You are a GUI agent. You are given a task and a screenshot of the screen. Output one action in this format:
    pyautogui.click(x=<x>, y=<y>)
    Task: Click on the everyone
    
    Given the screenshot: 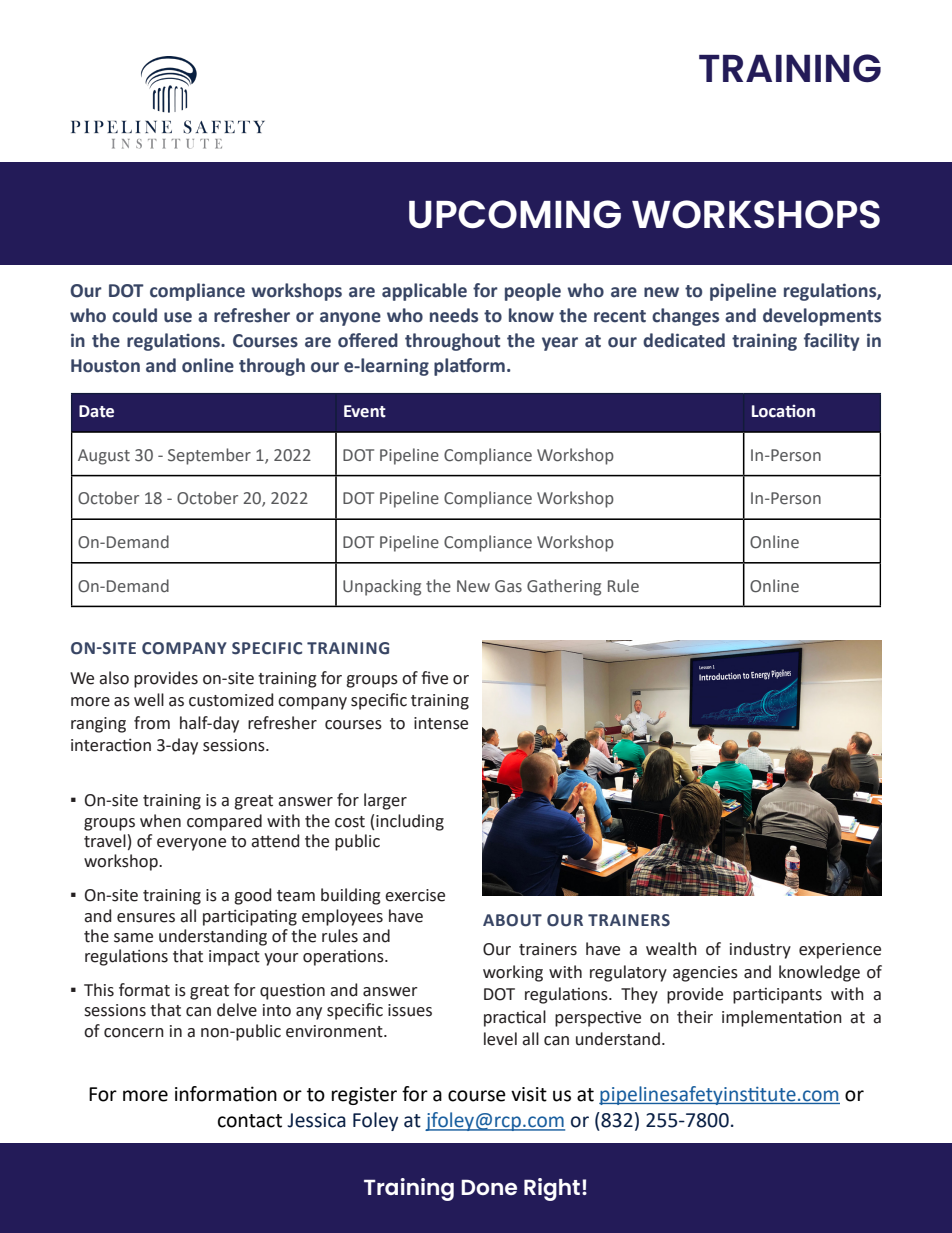 What is the action you would take?
    pyautogui.click(x=191, y=844)
